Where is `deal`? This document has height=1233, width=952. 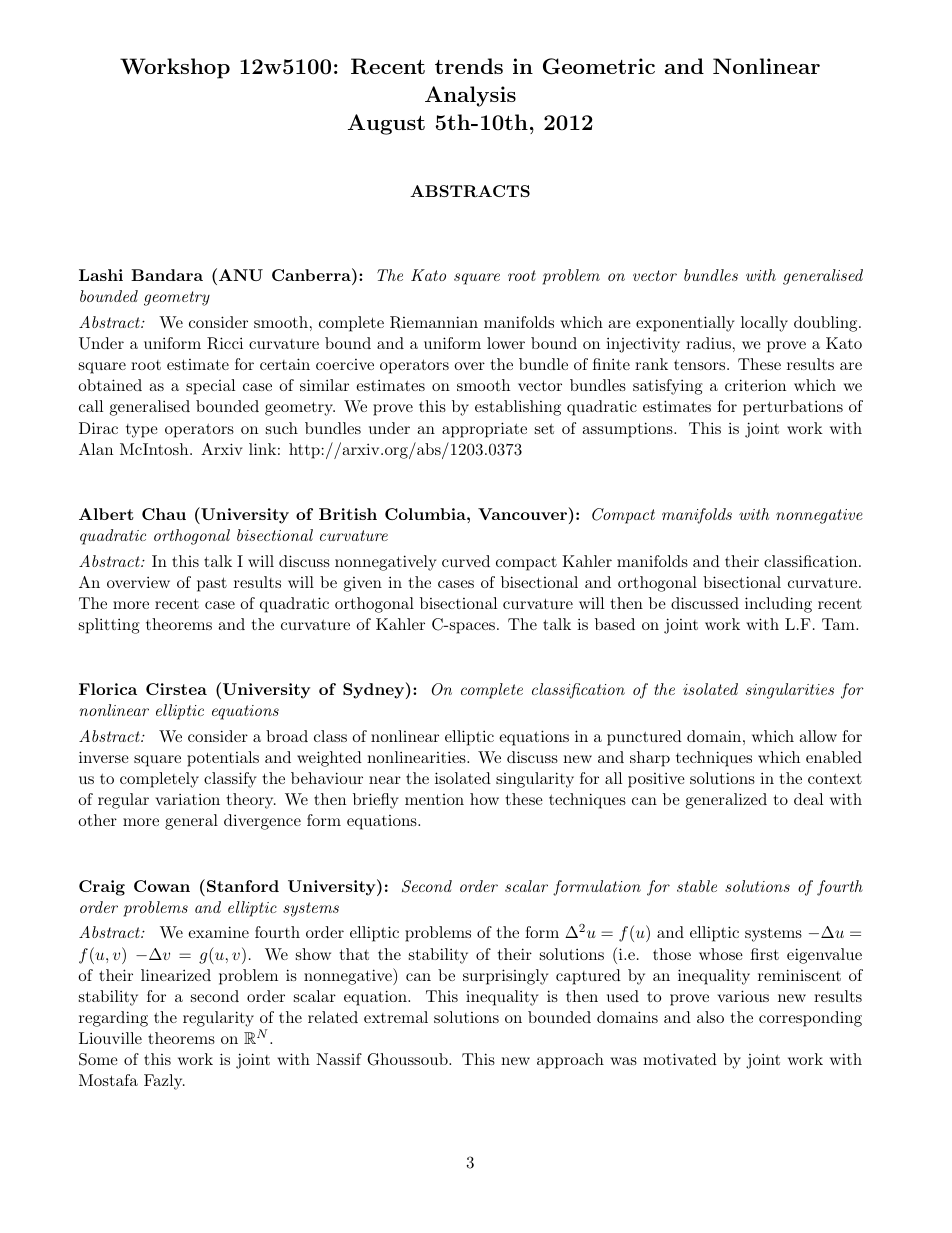
deal is located at coordinates (808, 799).
